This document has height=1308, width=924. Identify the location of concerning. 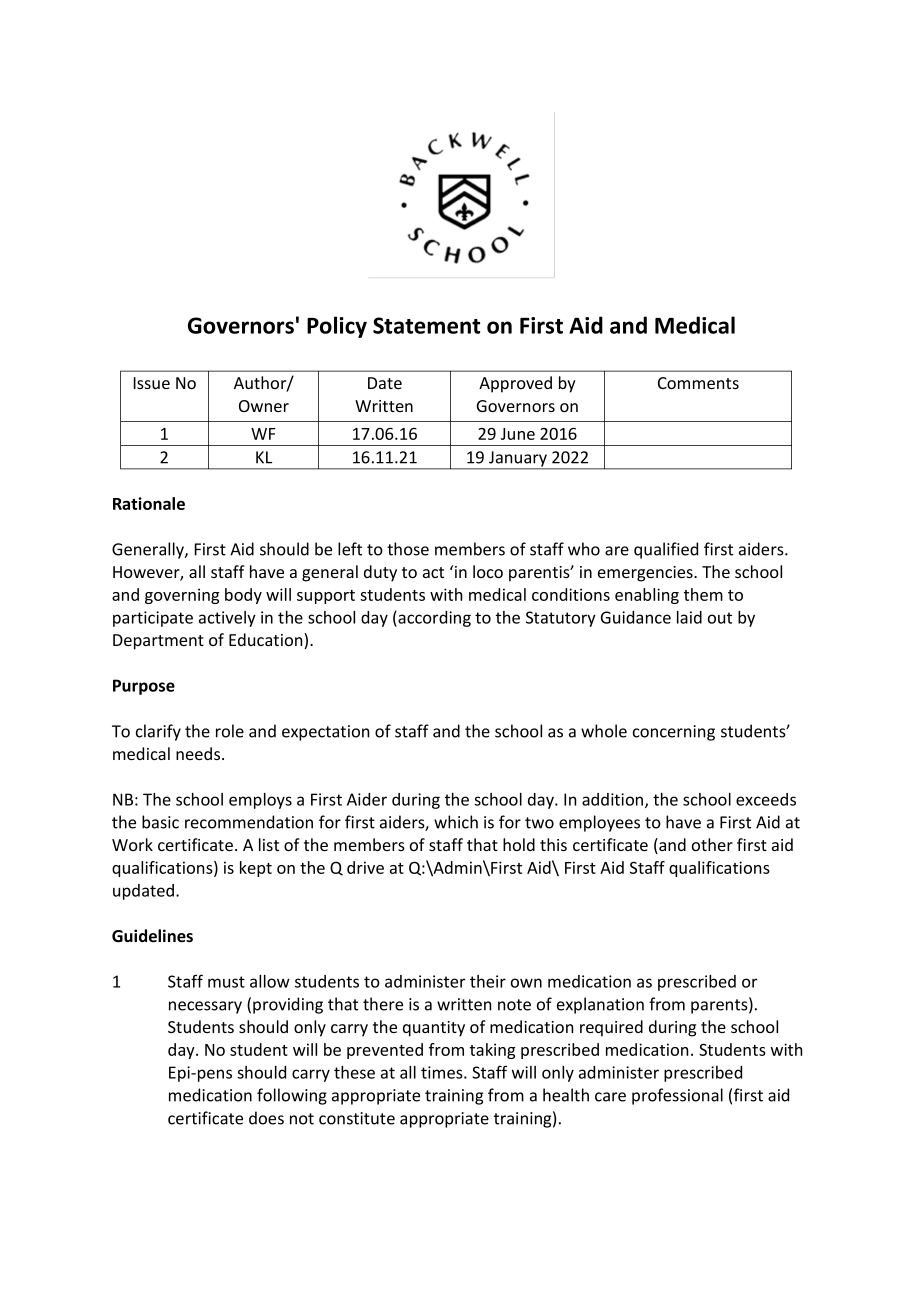
(674, 733).
